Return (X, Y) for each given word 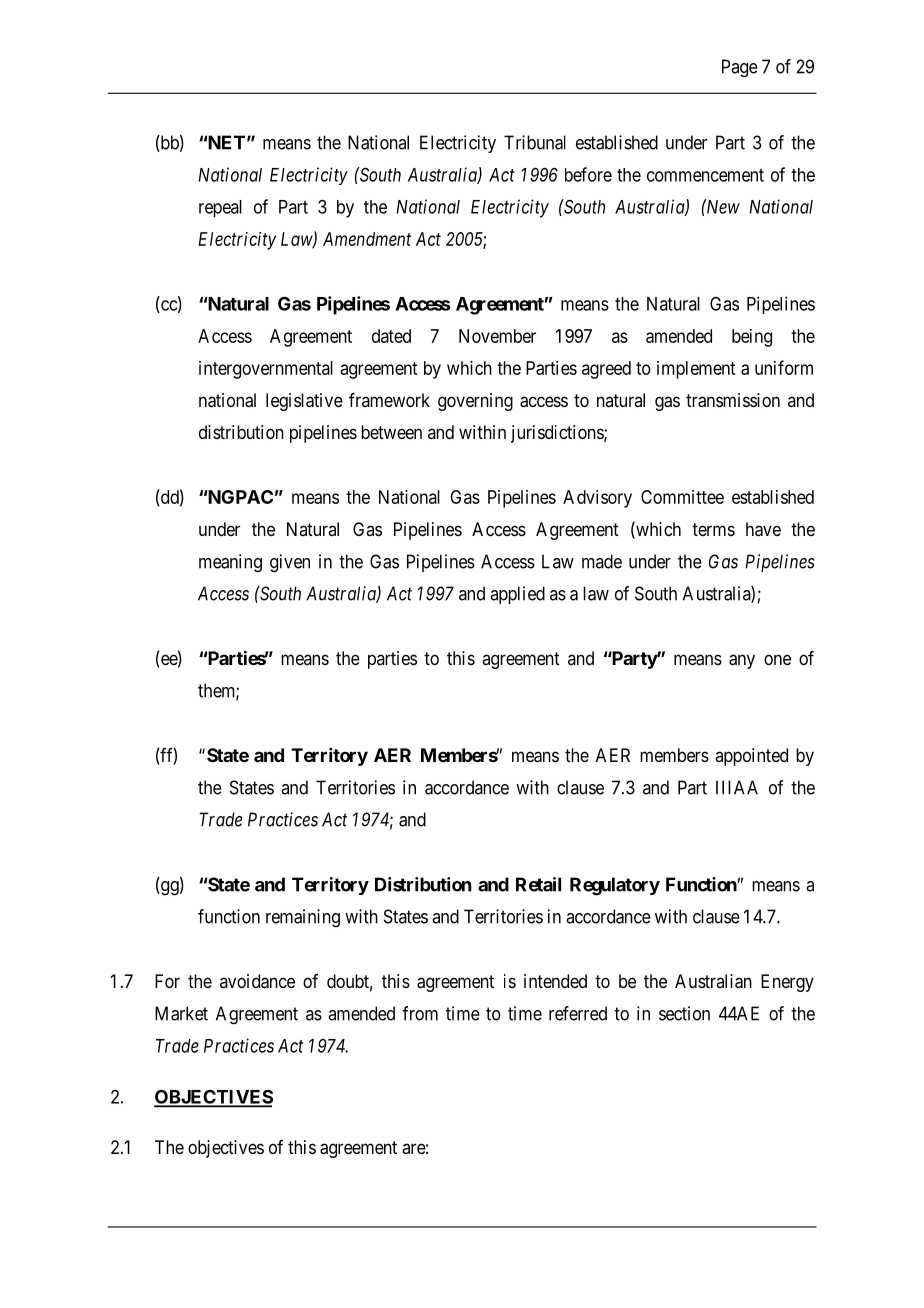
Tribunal (535, 142)
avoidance (257, 981)
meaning (230, 563)
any (742, 661)
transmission (733, 400)
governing (475, 402)
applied (517, 595)
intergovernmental (266, 370)
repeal (220, 209)
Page (740, 68)
